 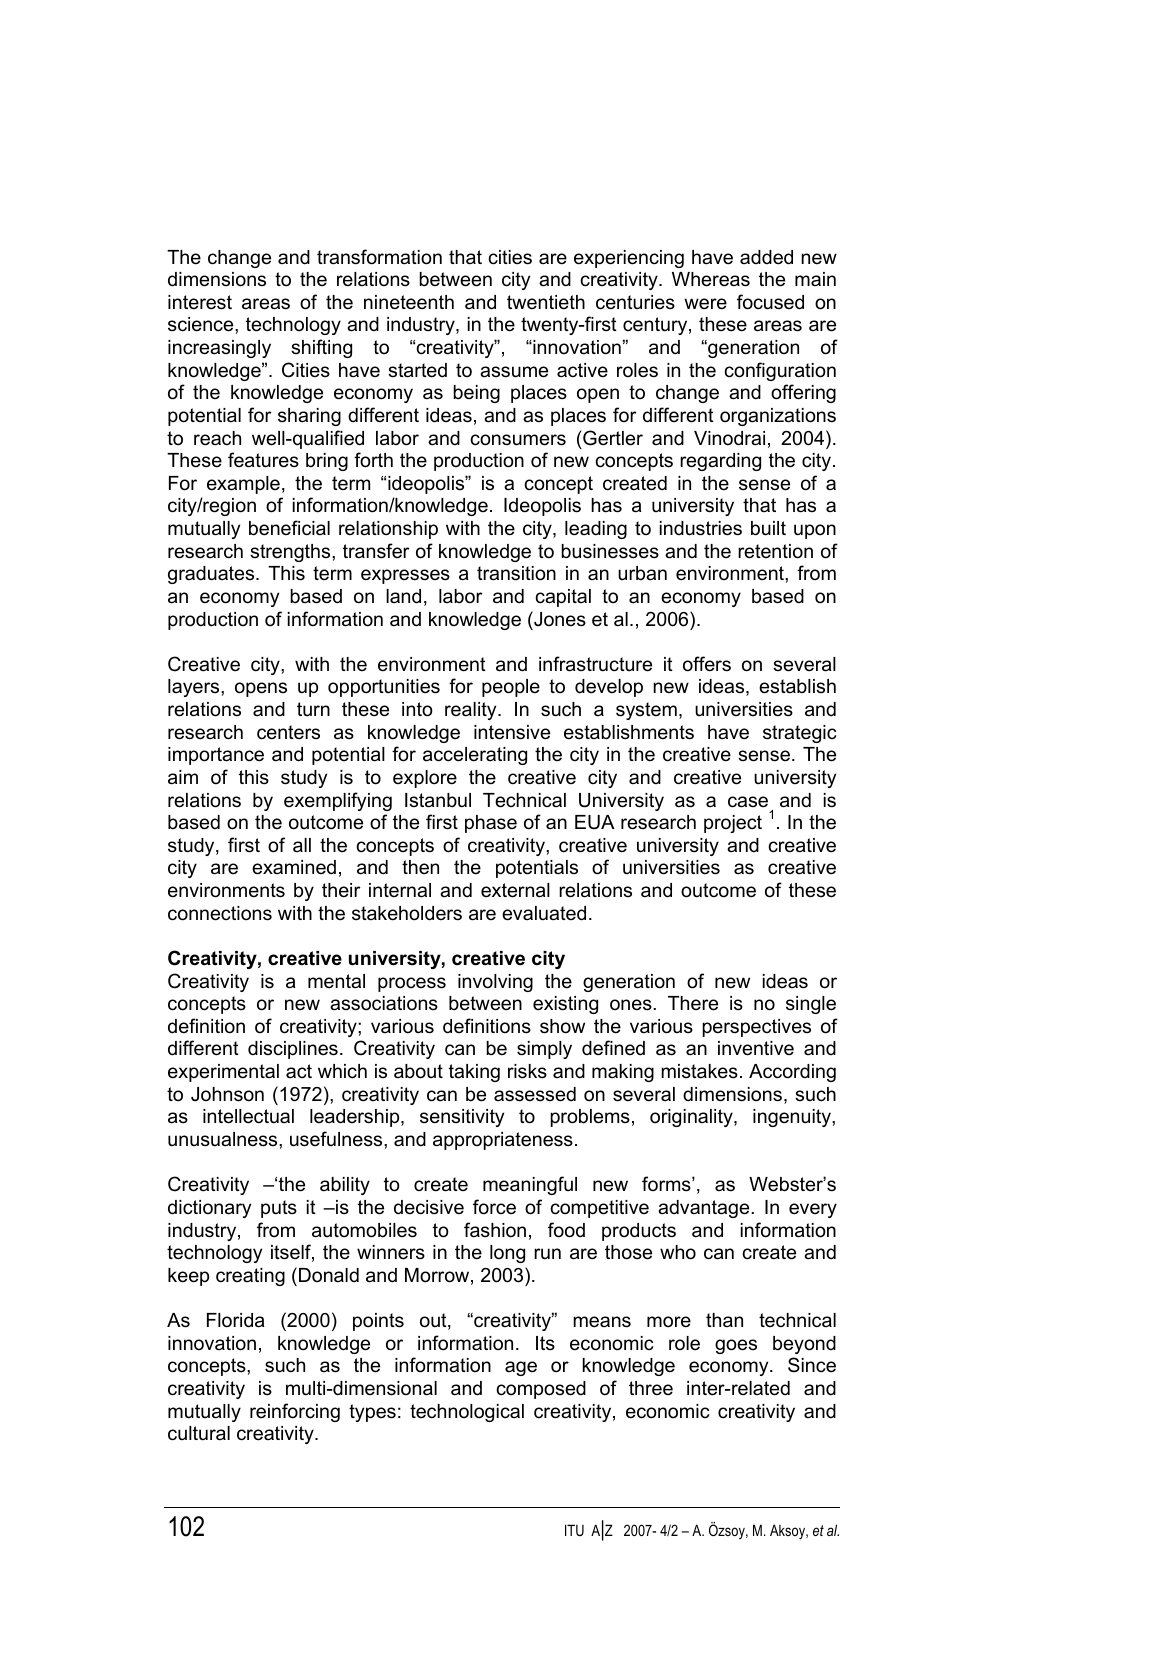 What do you see at coordinates (202, 324) in the screenshot?
I see `science` at bounding box center [202, 324].
